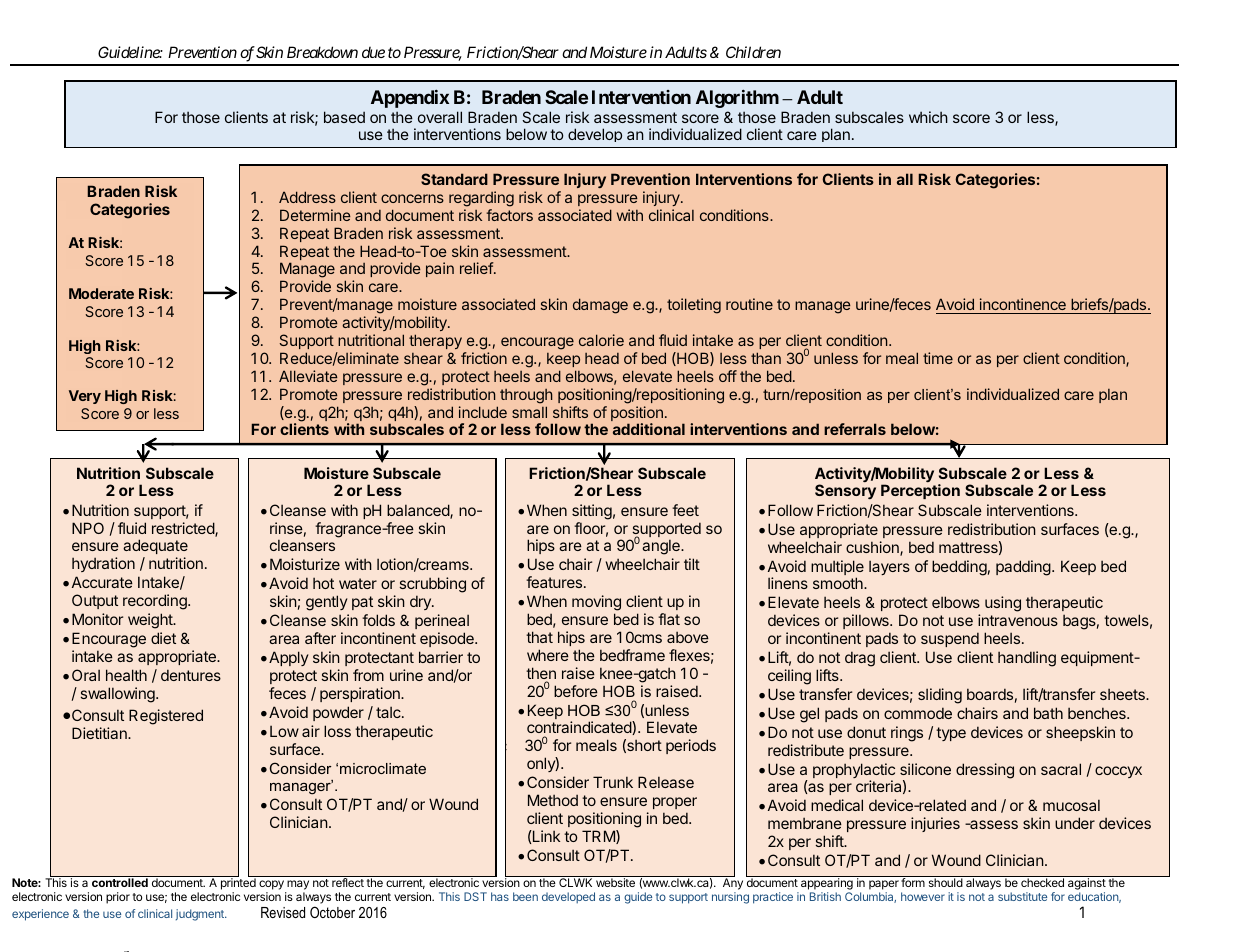 The height and width of the screenshot is (952, 1233). I want to click on controlled, so click(120, 882).
